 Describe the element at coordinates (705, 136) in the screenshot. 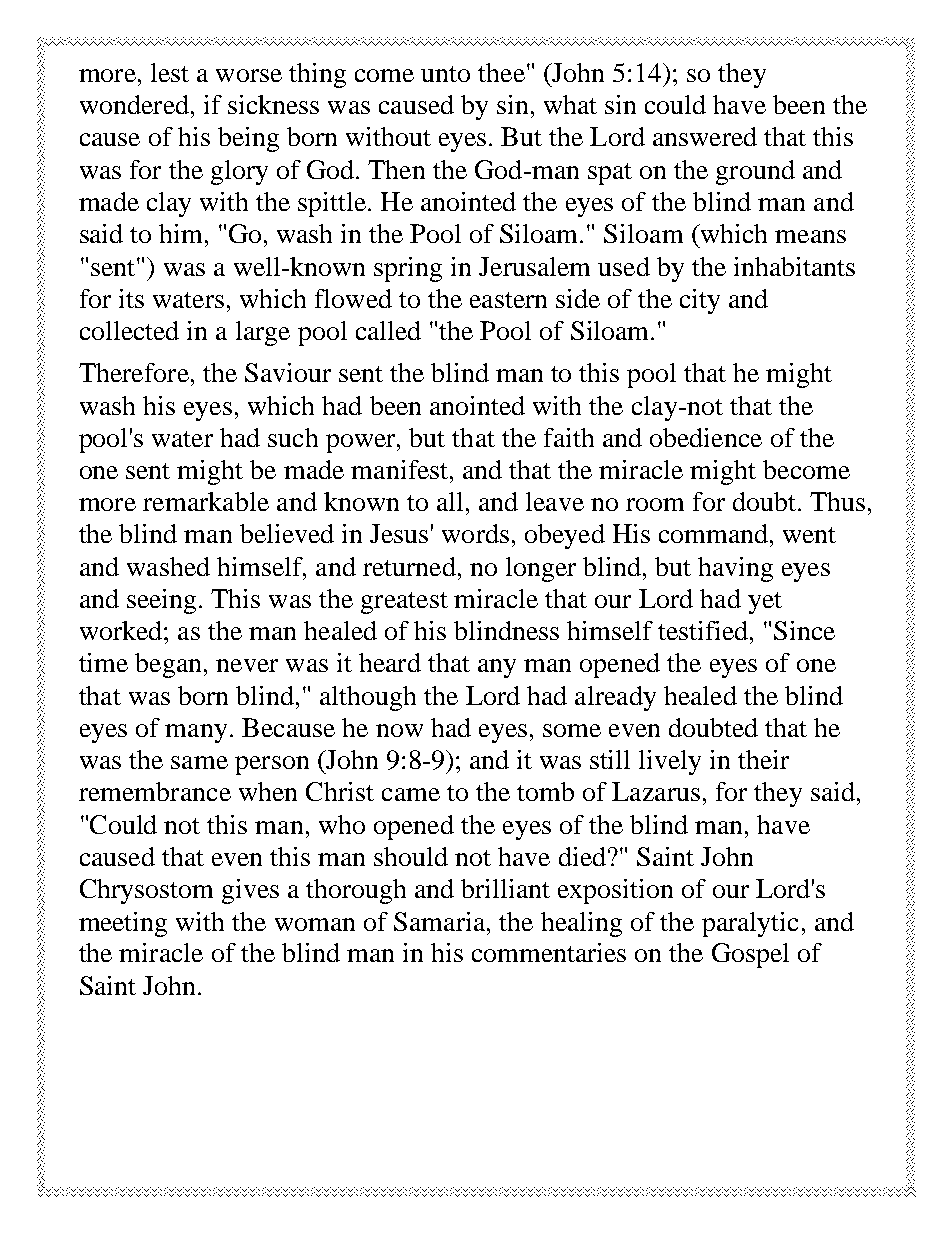

I see `answered` at that location.
